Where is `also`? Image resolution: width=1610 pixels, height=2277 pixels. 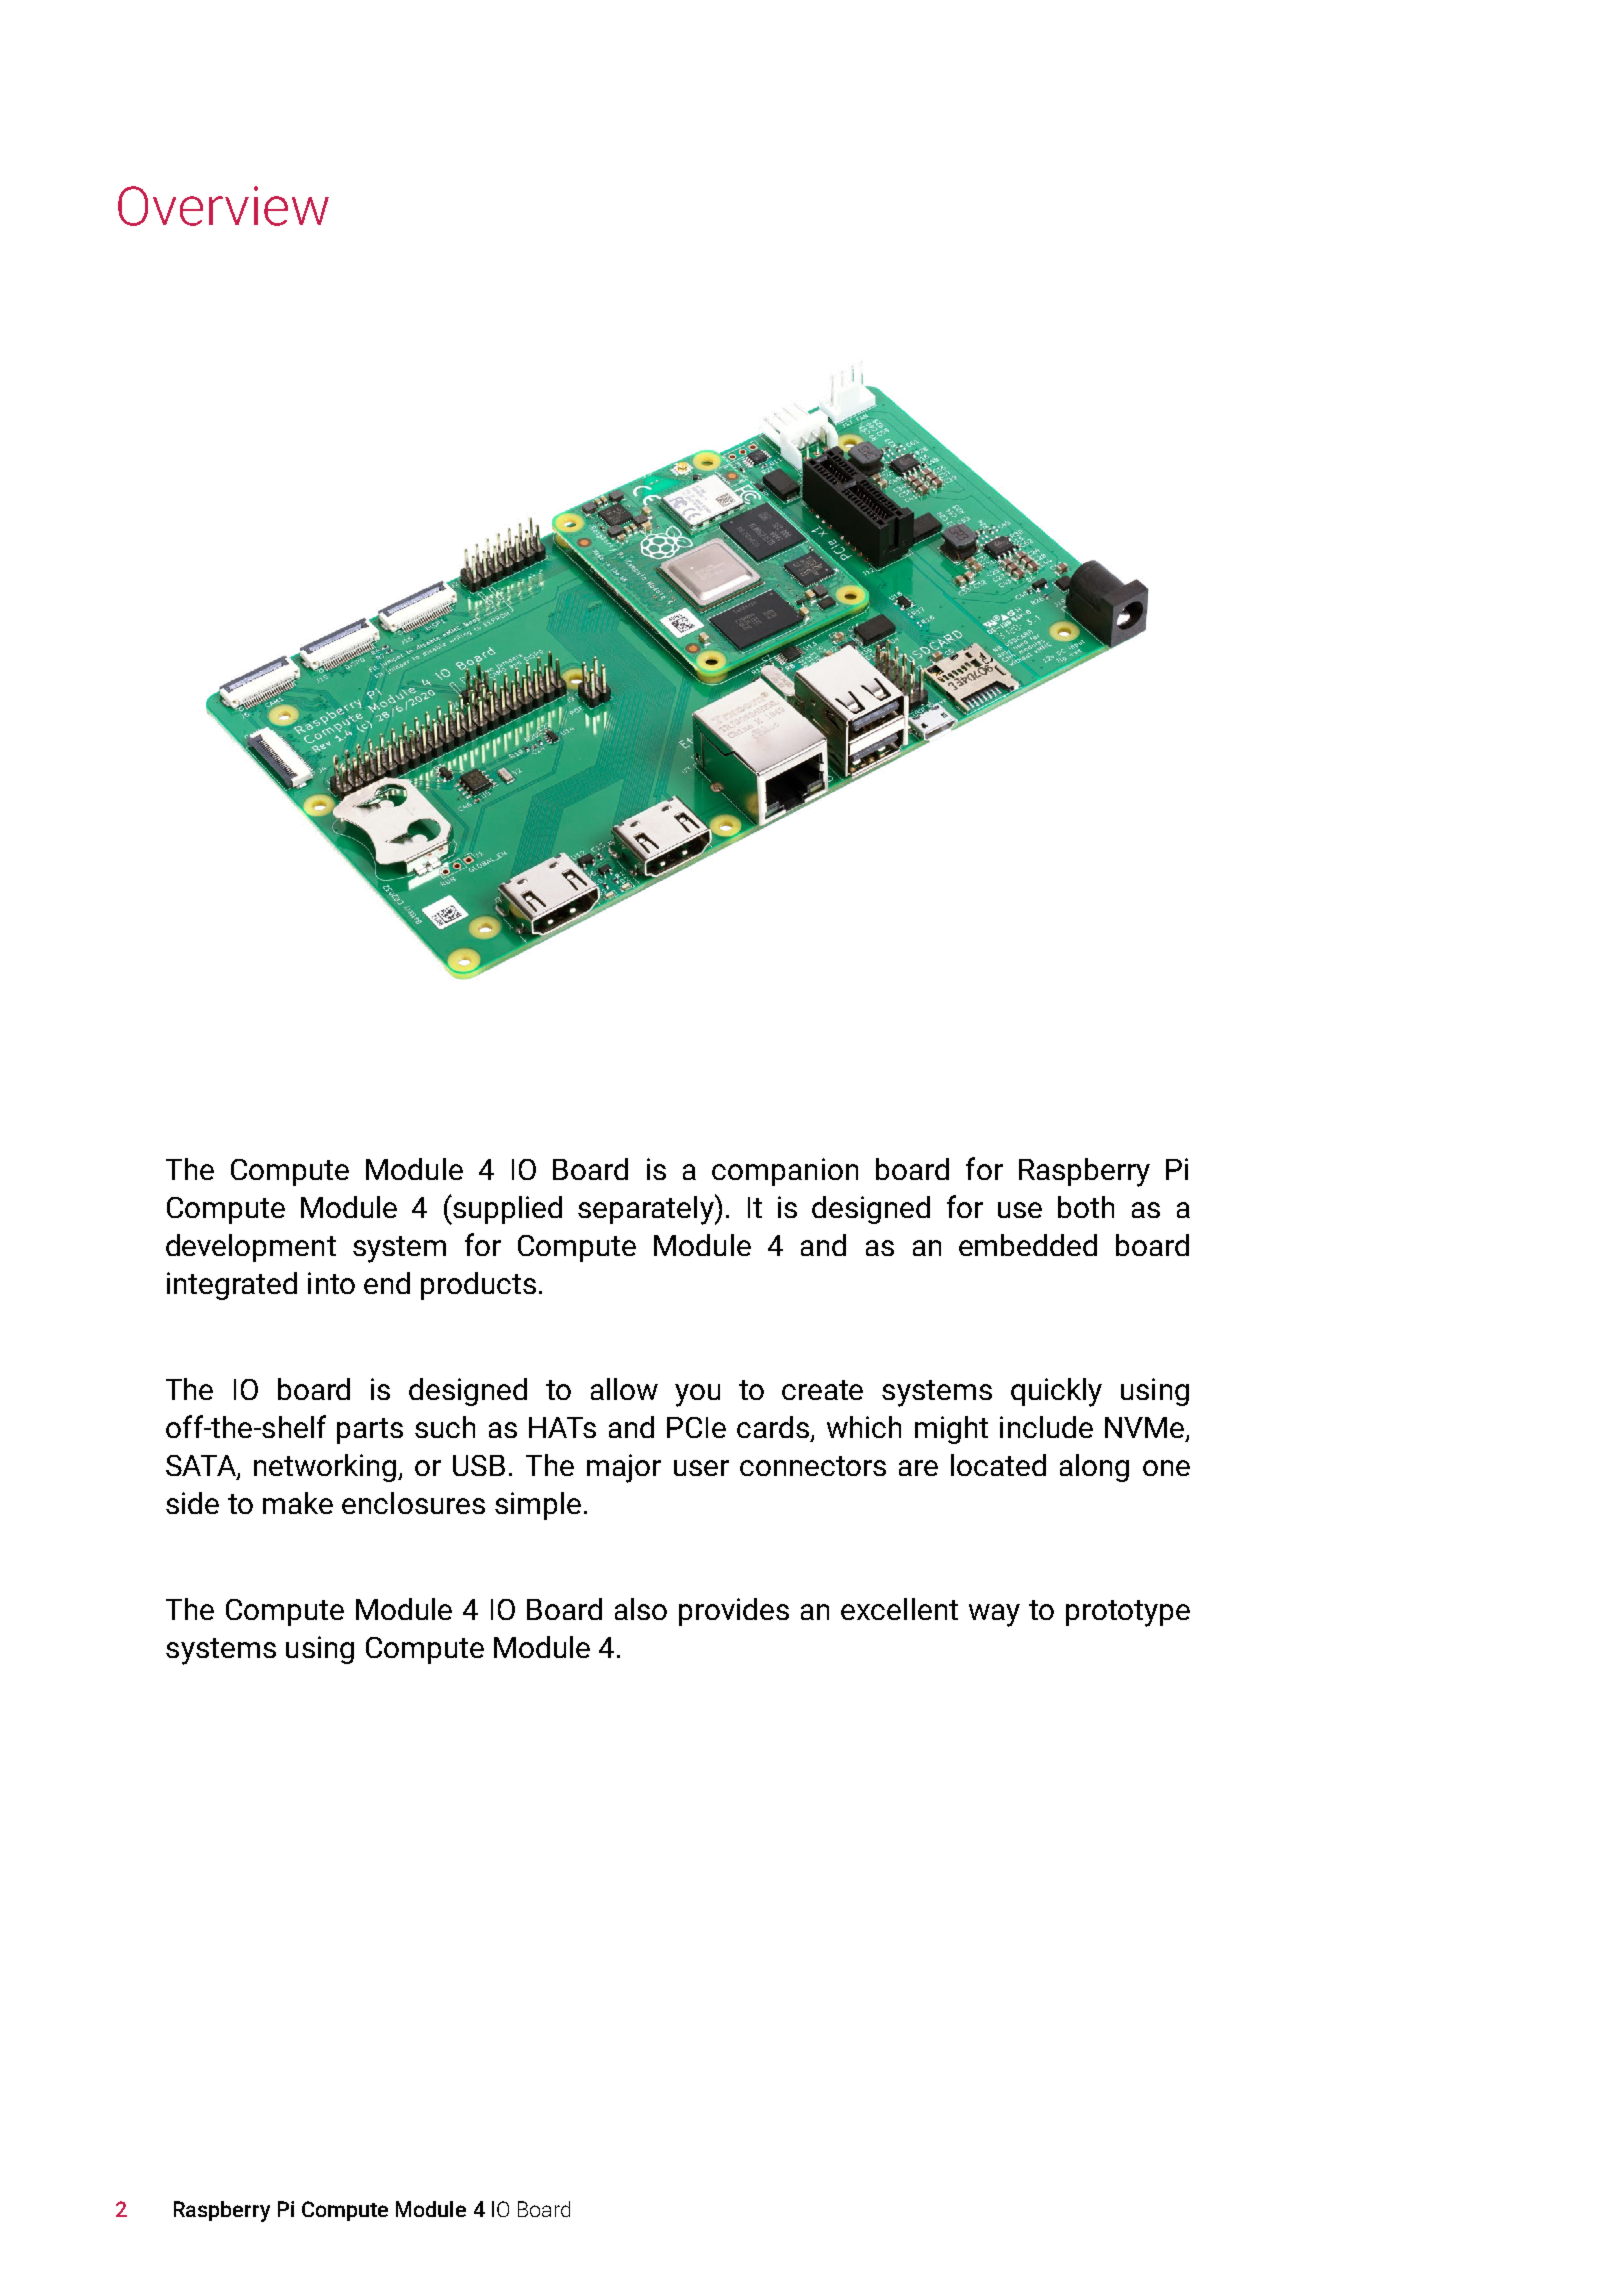
also is located at coordinates (641, 1609).
